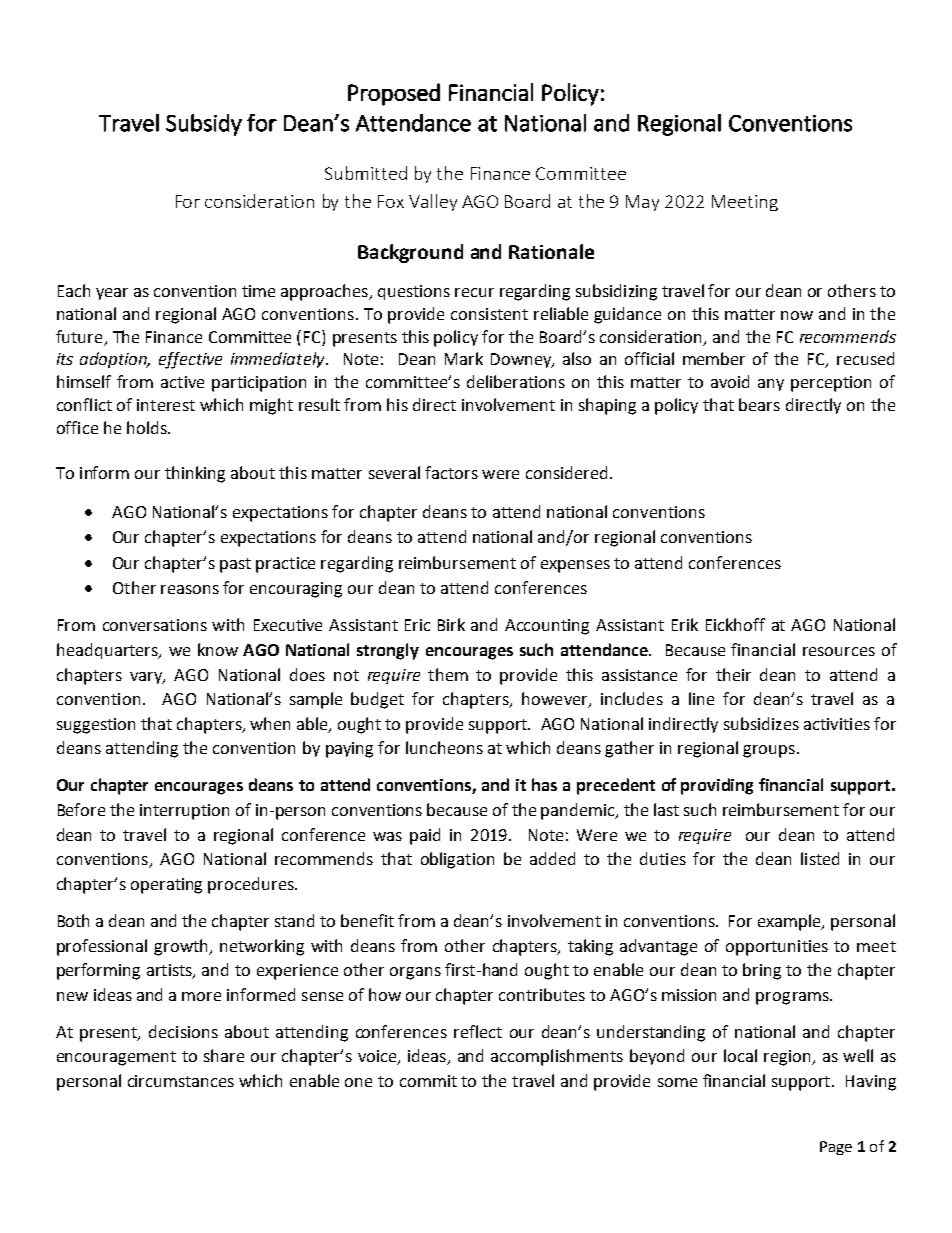  I want to click on them, so click(448, 674).
